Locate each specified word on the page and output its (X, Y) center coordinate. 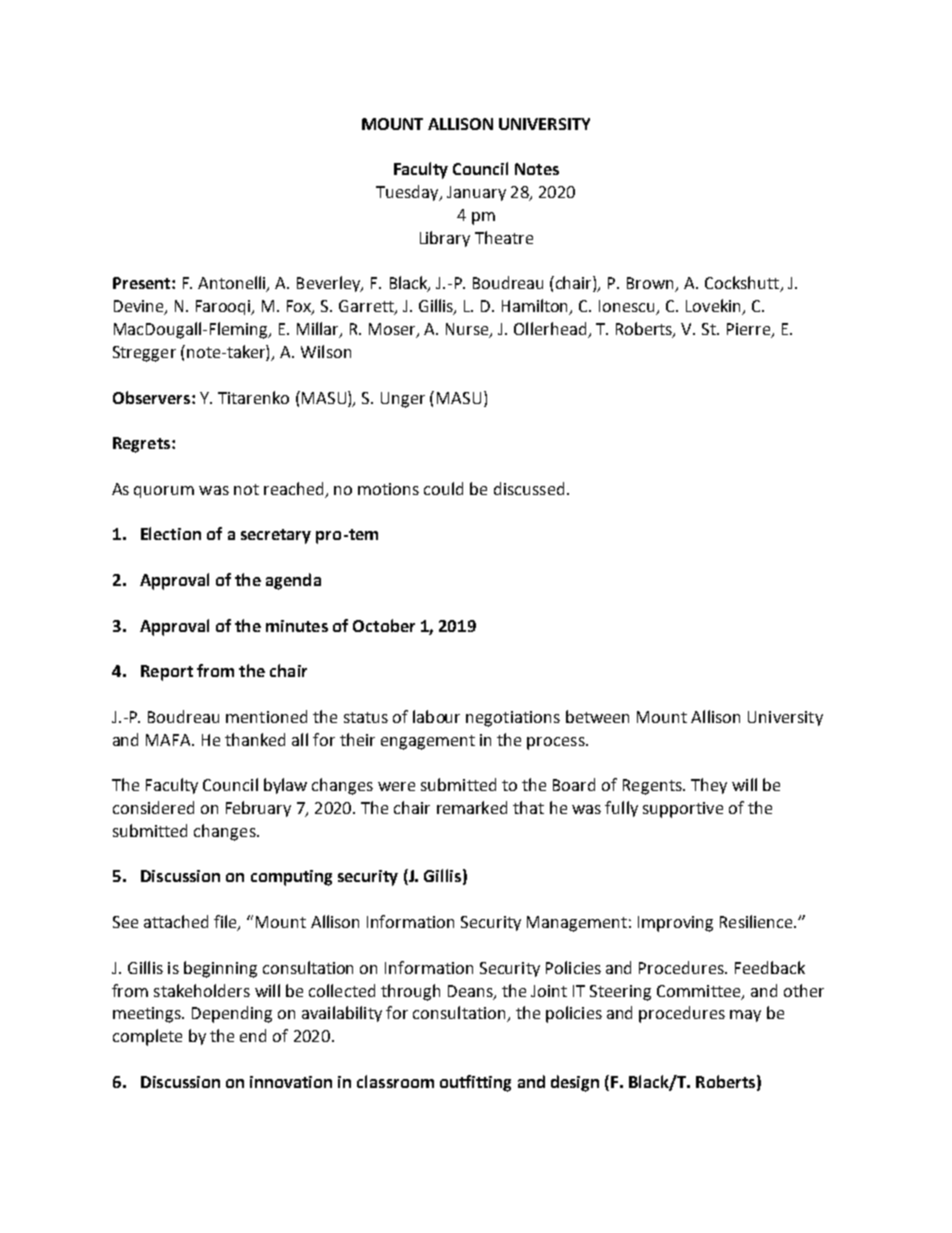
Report (167, 673)
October (384, 625)
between (597, 716)
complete (147, 1037)
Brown (652, 284)
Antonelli (233, 284)
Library (445, 239)
